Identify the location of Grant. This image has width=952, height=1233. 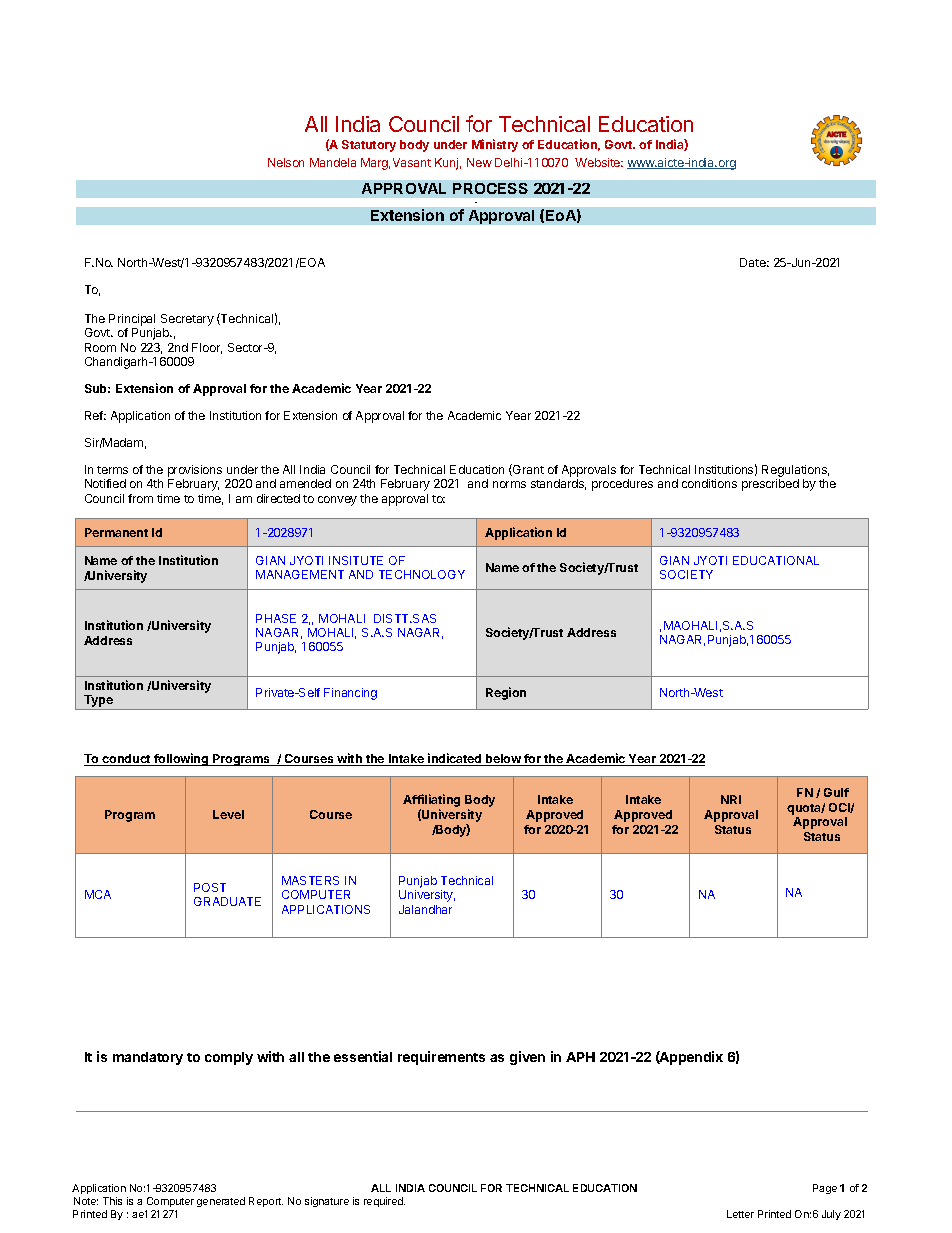
(527, 470).
